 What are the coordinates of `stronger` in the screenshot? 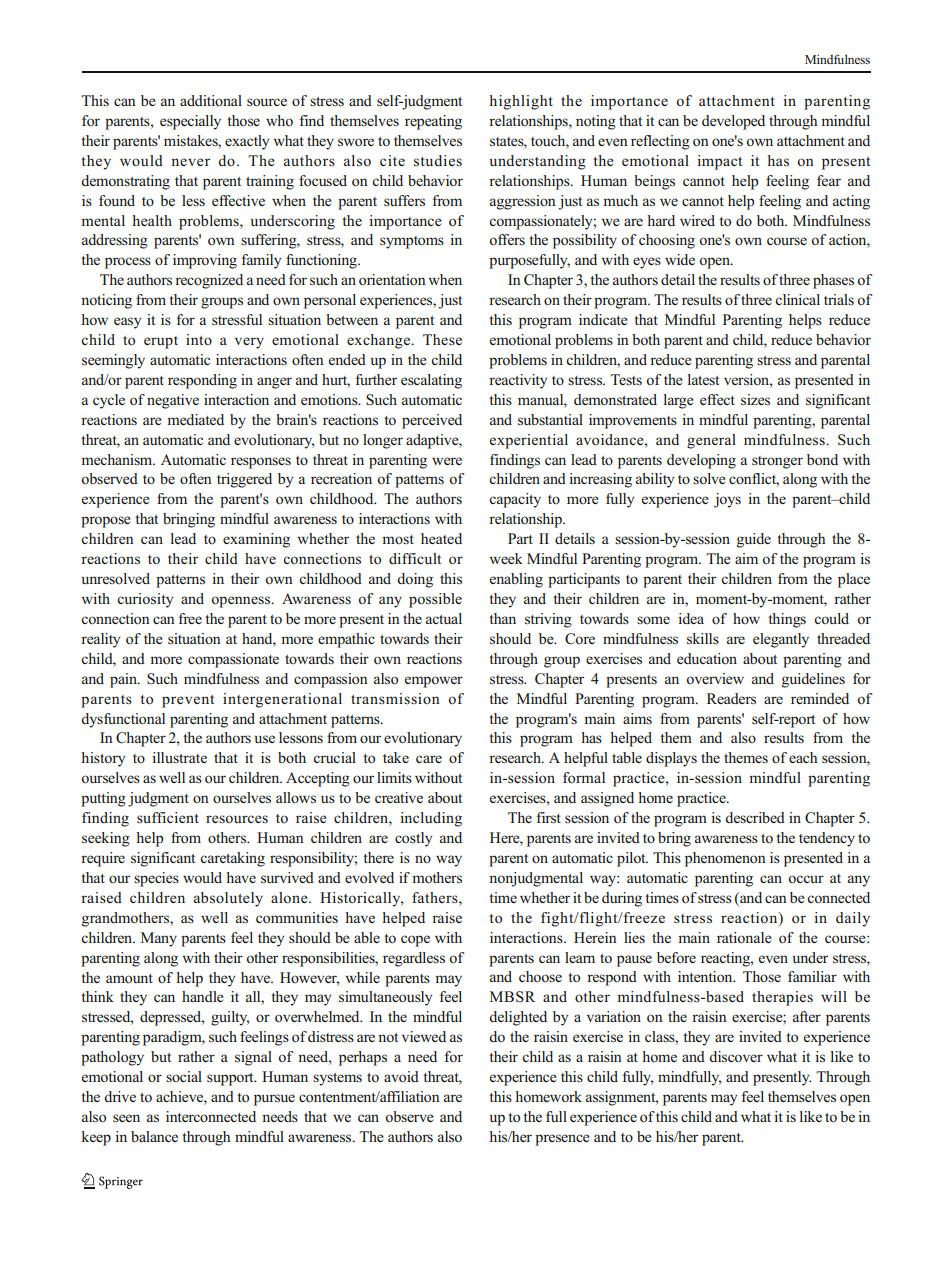 It's located at (777, 462).
